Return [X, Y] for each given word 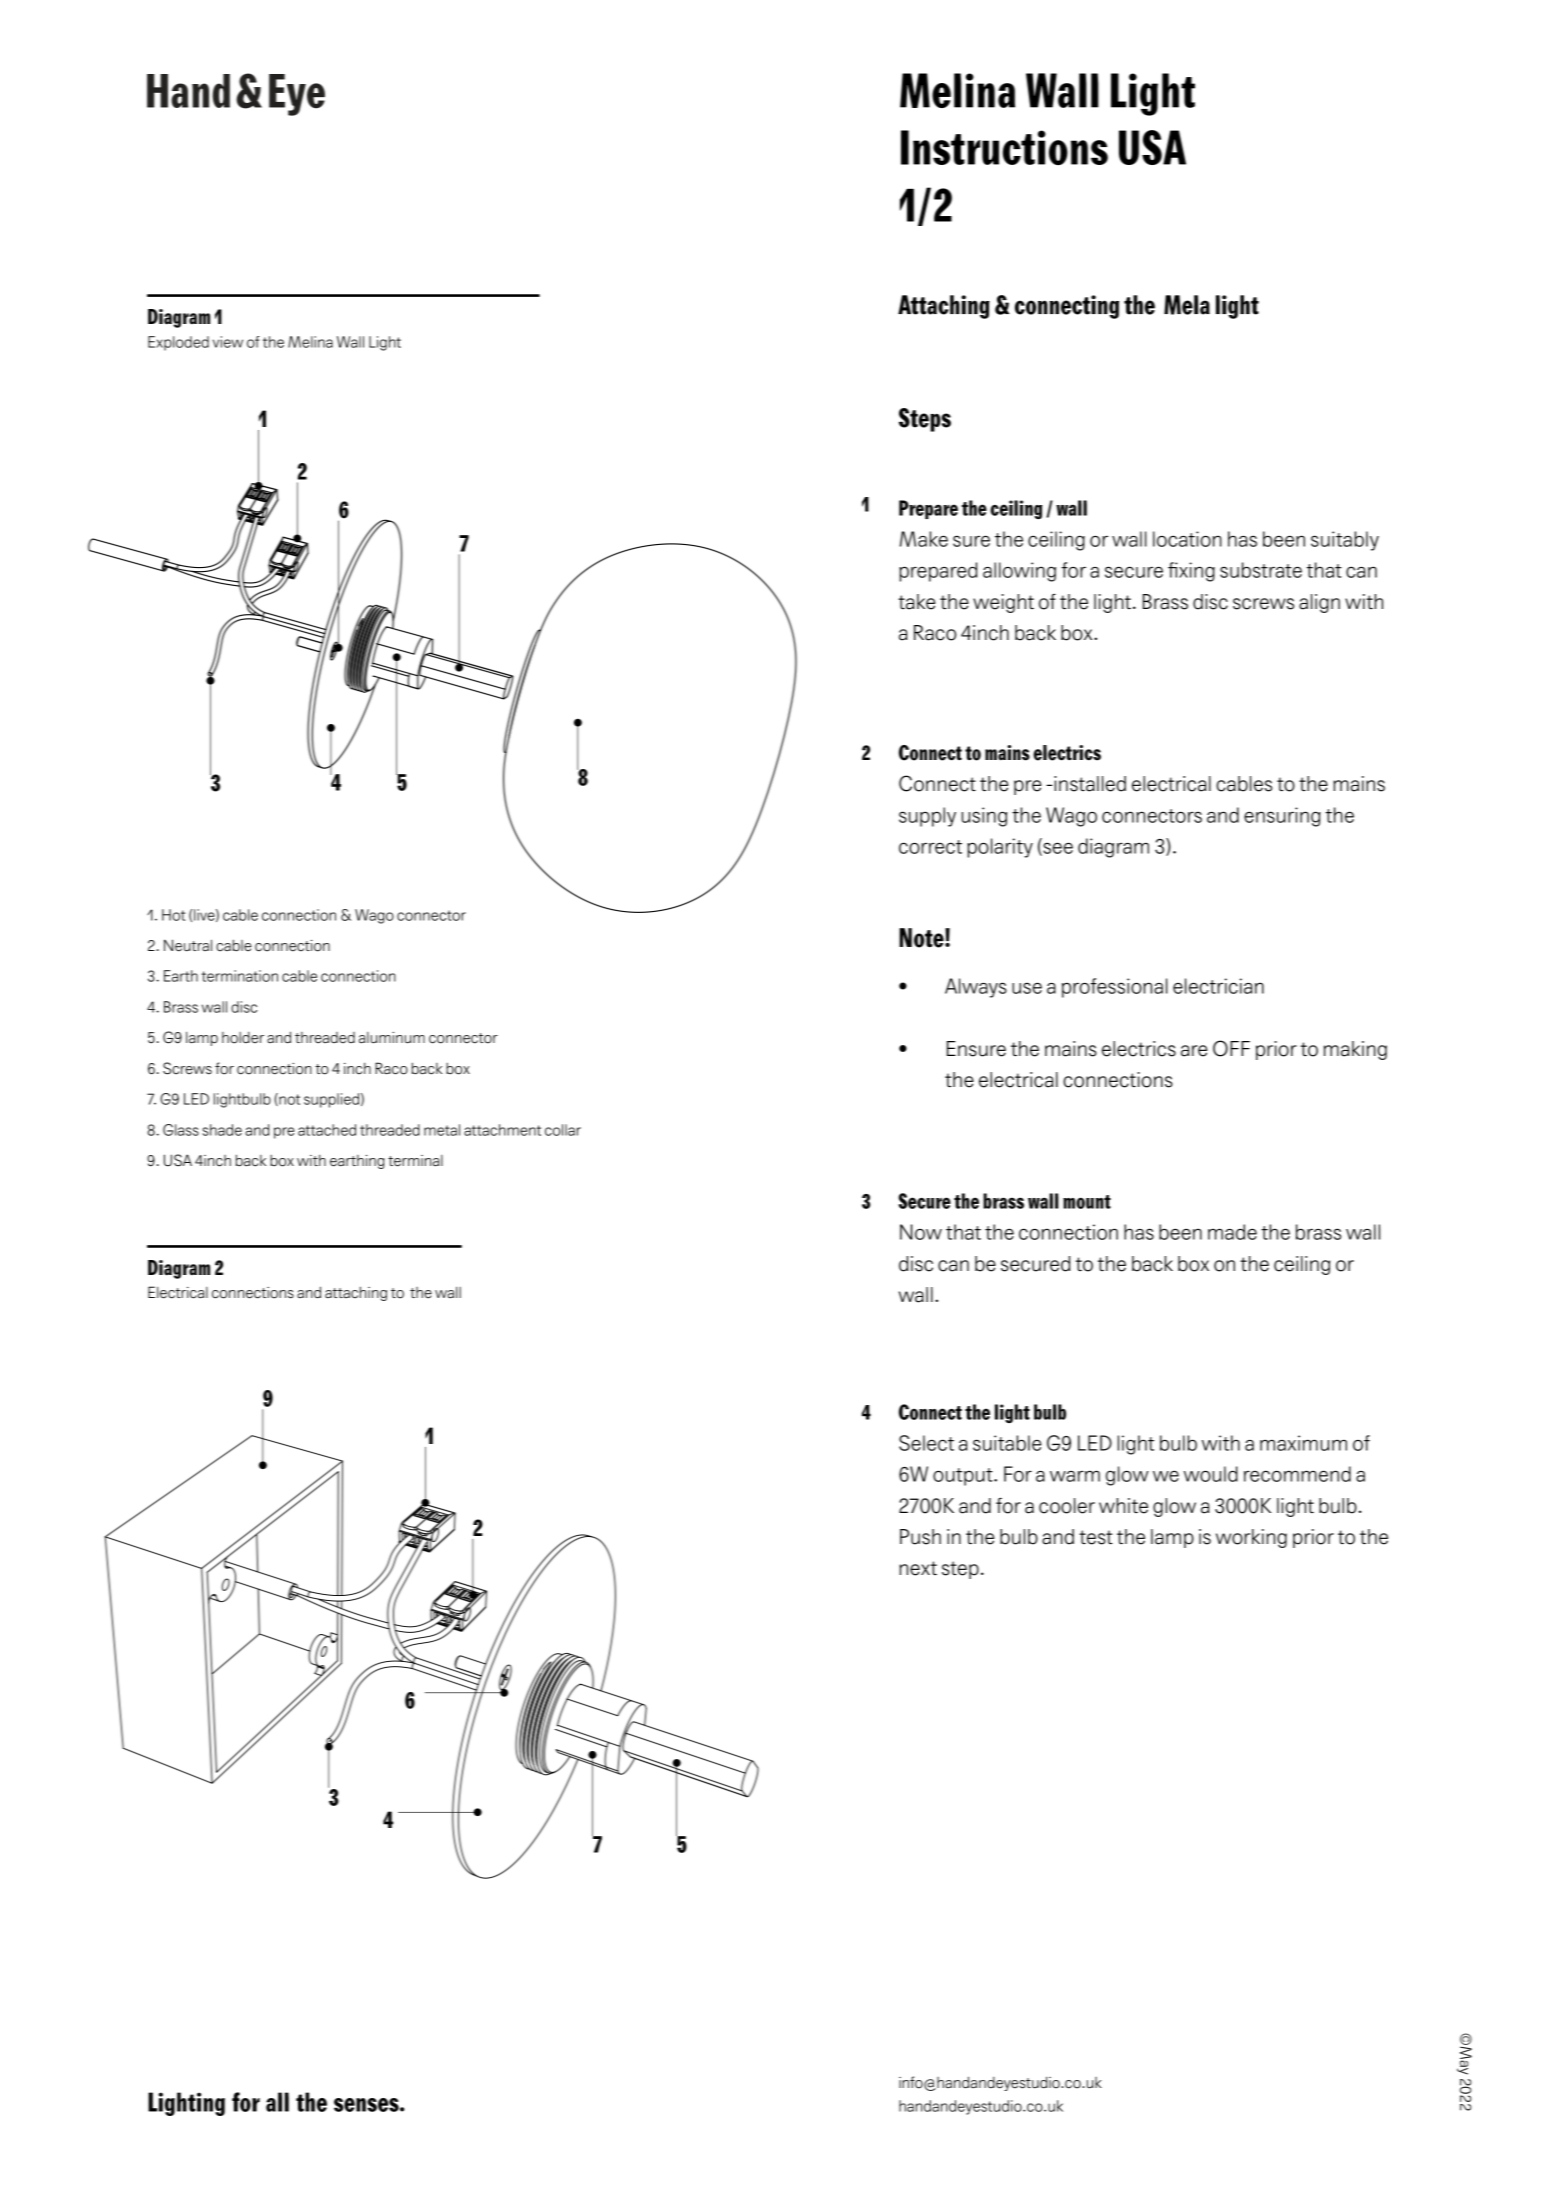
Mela [1187, 305]
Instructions [1004, 147]
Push [920, 1537]
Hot [173, 915]
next [918, 1568]
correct [930, 847]
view [228, 342]
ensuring [1282, 817]
